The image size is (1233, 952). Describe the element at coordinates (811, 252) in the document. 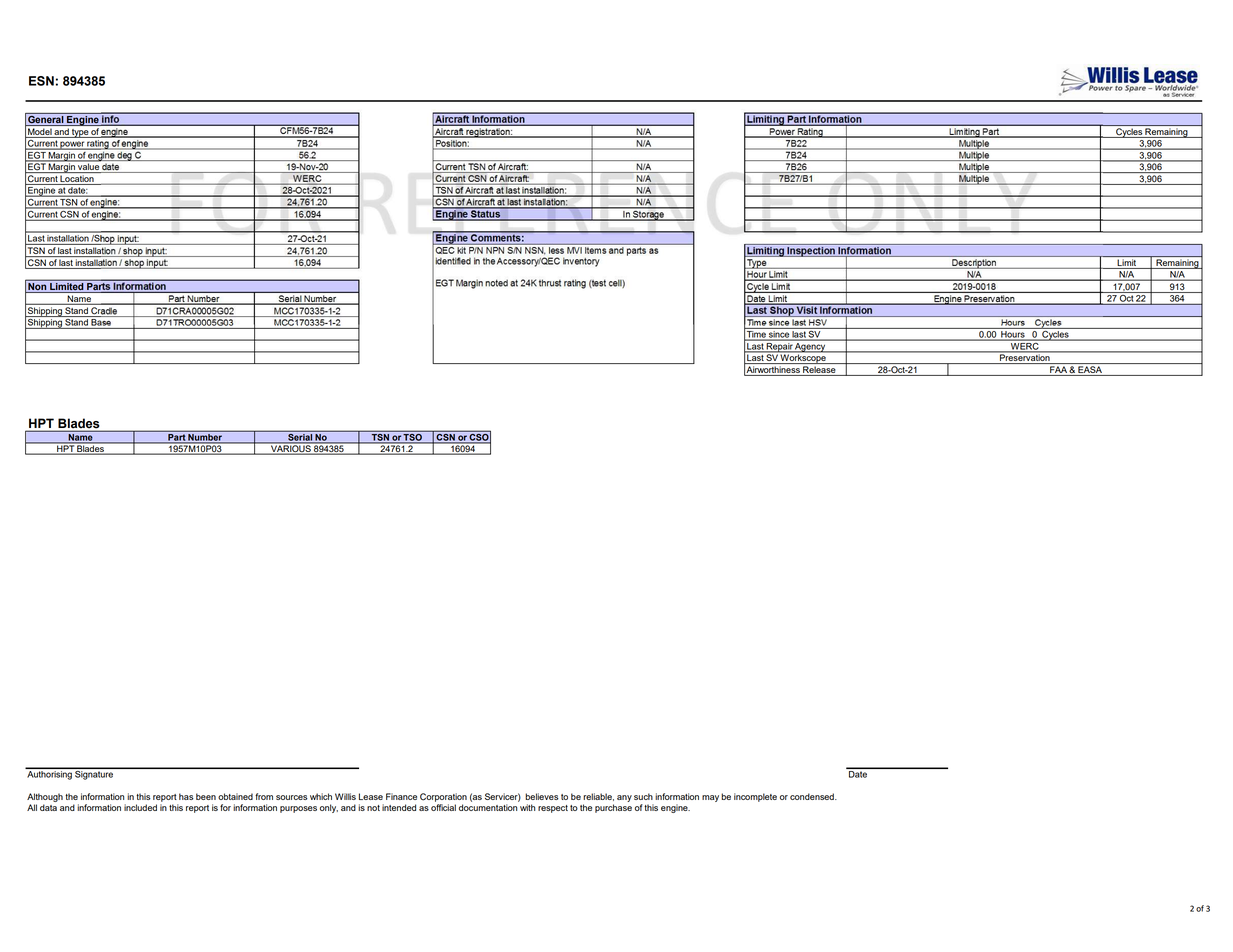

I see `Inspection` at that location.
